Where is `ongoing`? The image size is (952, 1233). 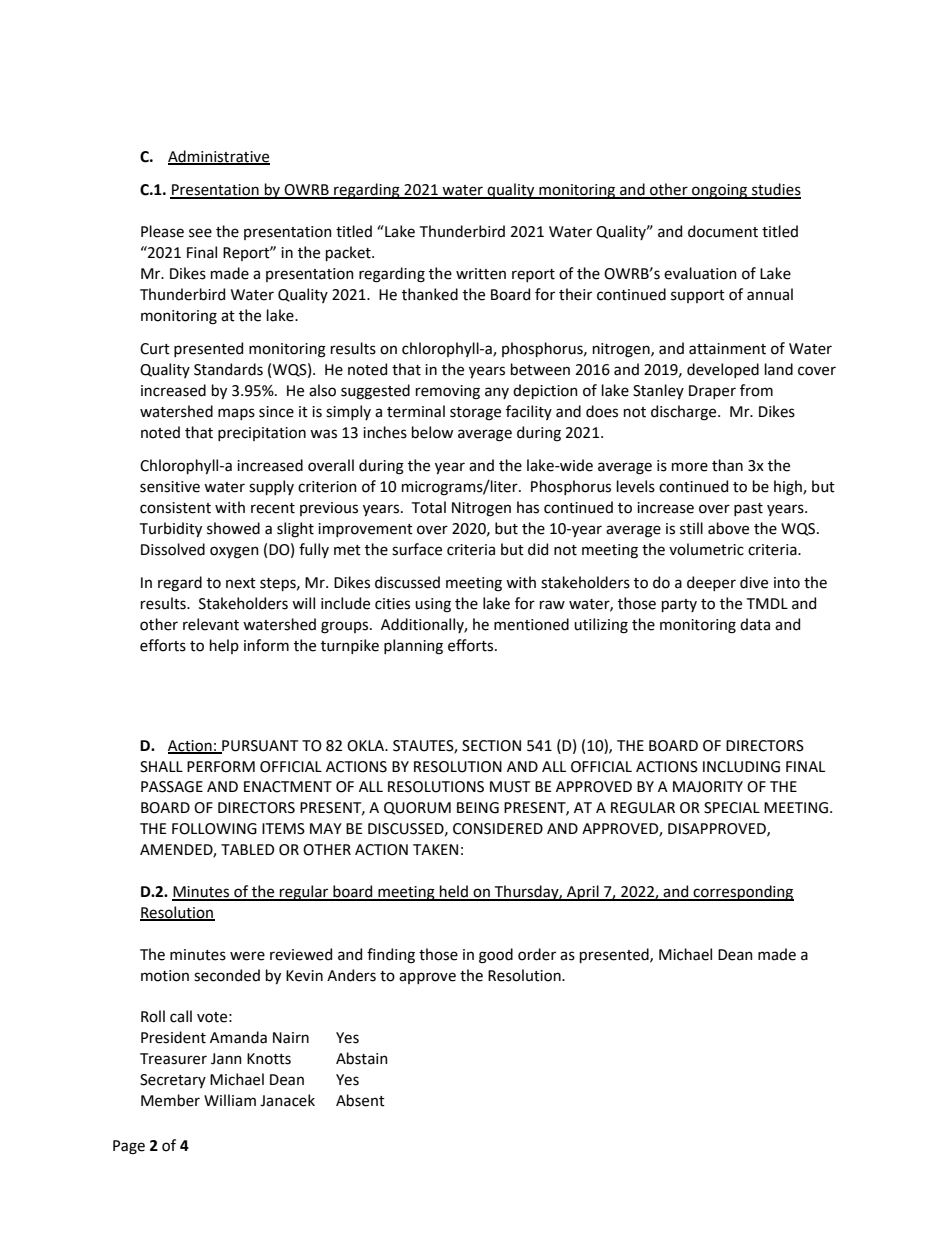
ongoing is located at coordinates (720, 191).
